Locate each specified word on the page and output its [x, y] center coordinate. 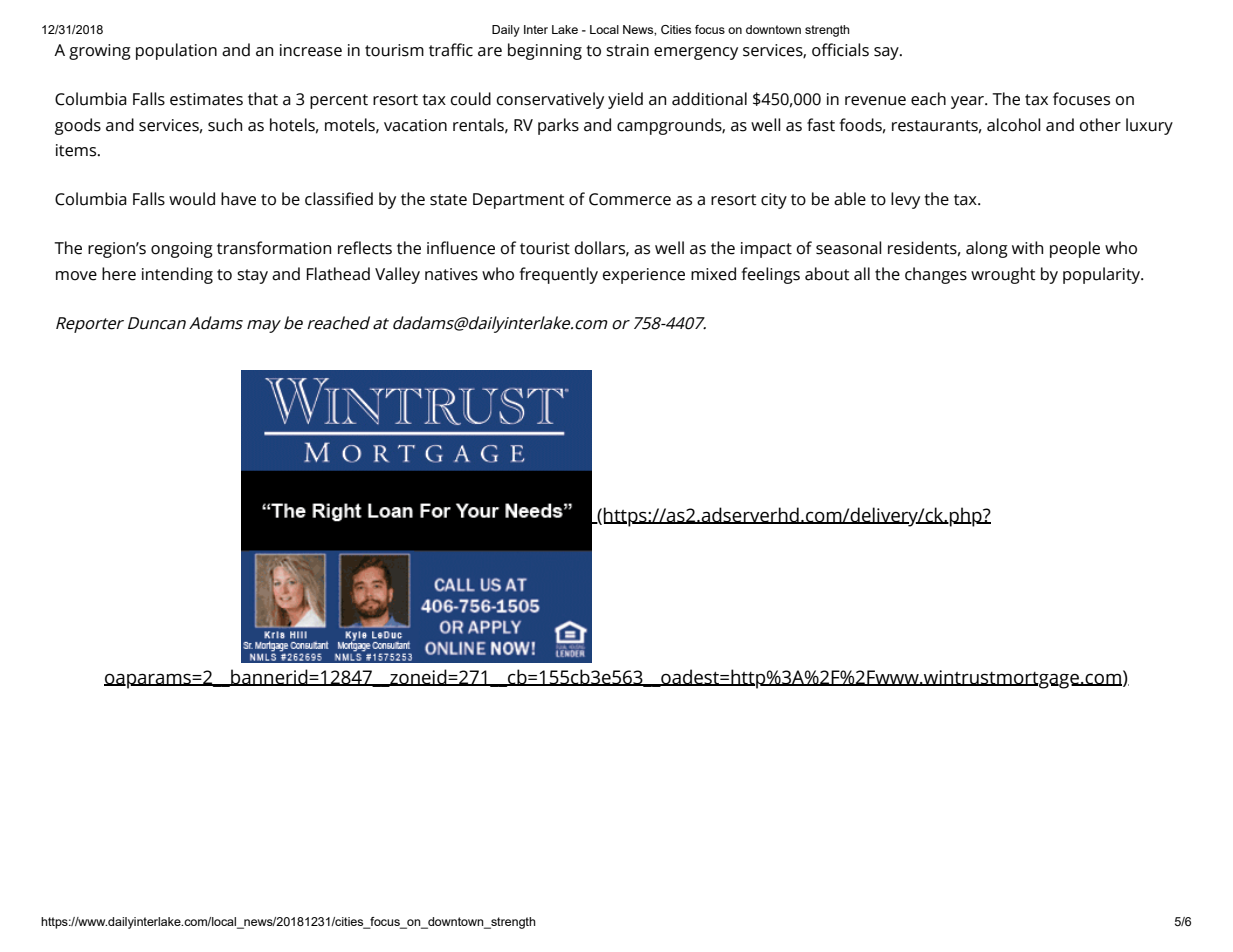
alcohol [1014, 125]
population [176, 51]
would [192, 199]
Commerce [630, 199]
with [1027, 248]
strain [627, 50]
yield [625, 100]
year [969, 102]
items [77, 150]
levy [905, 200]
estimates [206, 99]
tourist [545, 248]
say [887, 53]
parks [558, 126]
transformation [274, 248]
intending [177, 275]
